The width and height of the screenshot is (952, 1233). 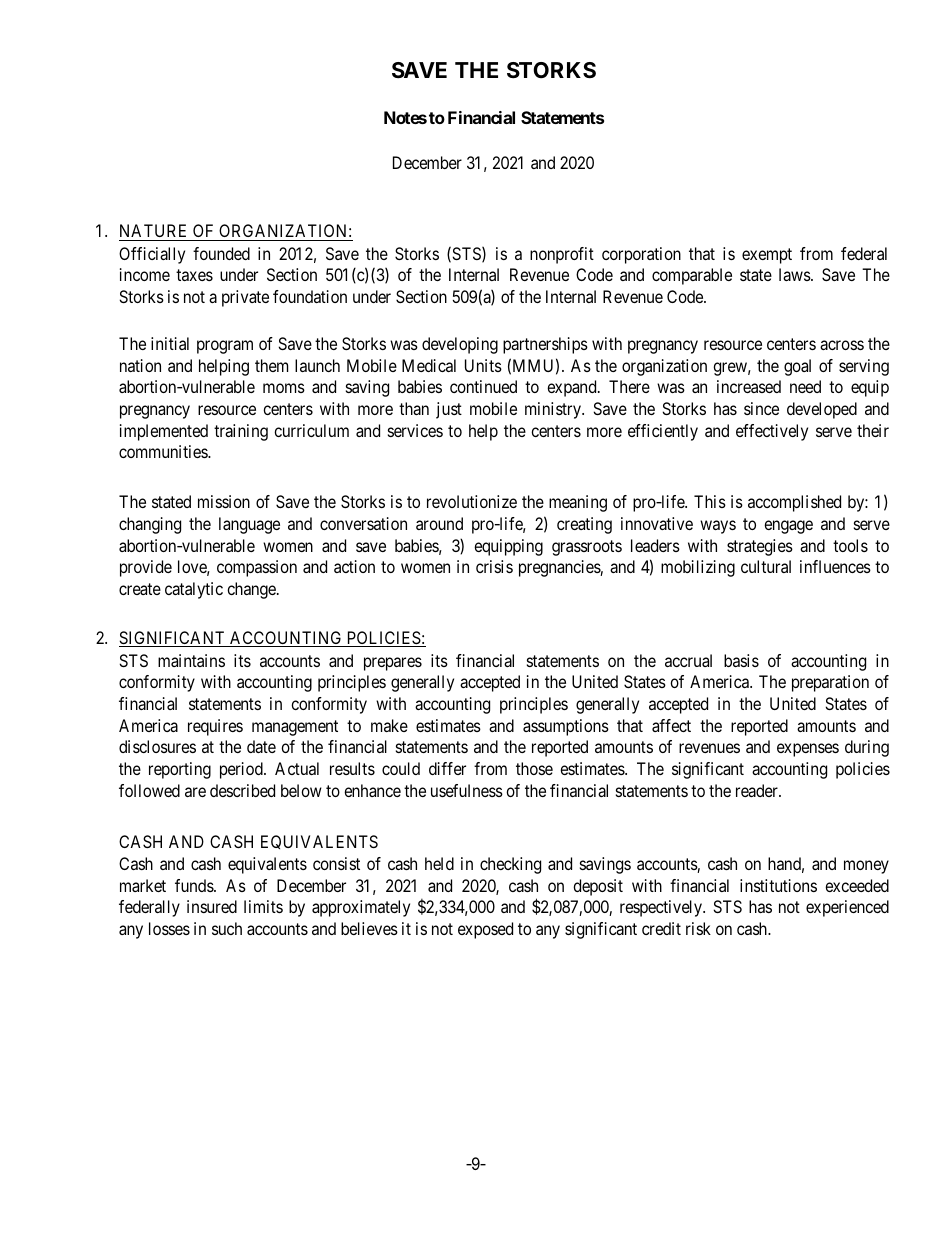 I want to click on exempt, so click(x=767, y=256).
